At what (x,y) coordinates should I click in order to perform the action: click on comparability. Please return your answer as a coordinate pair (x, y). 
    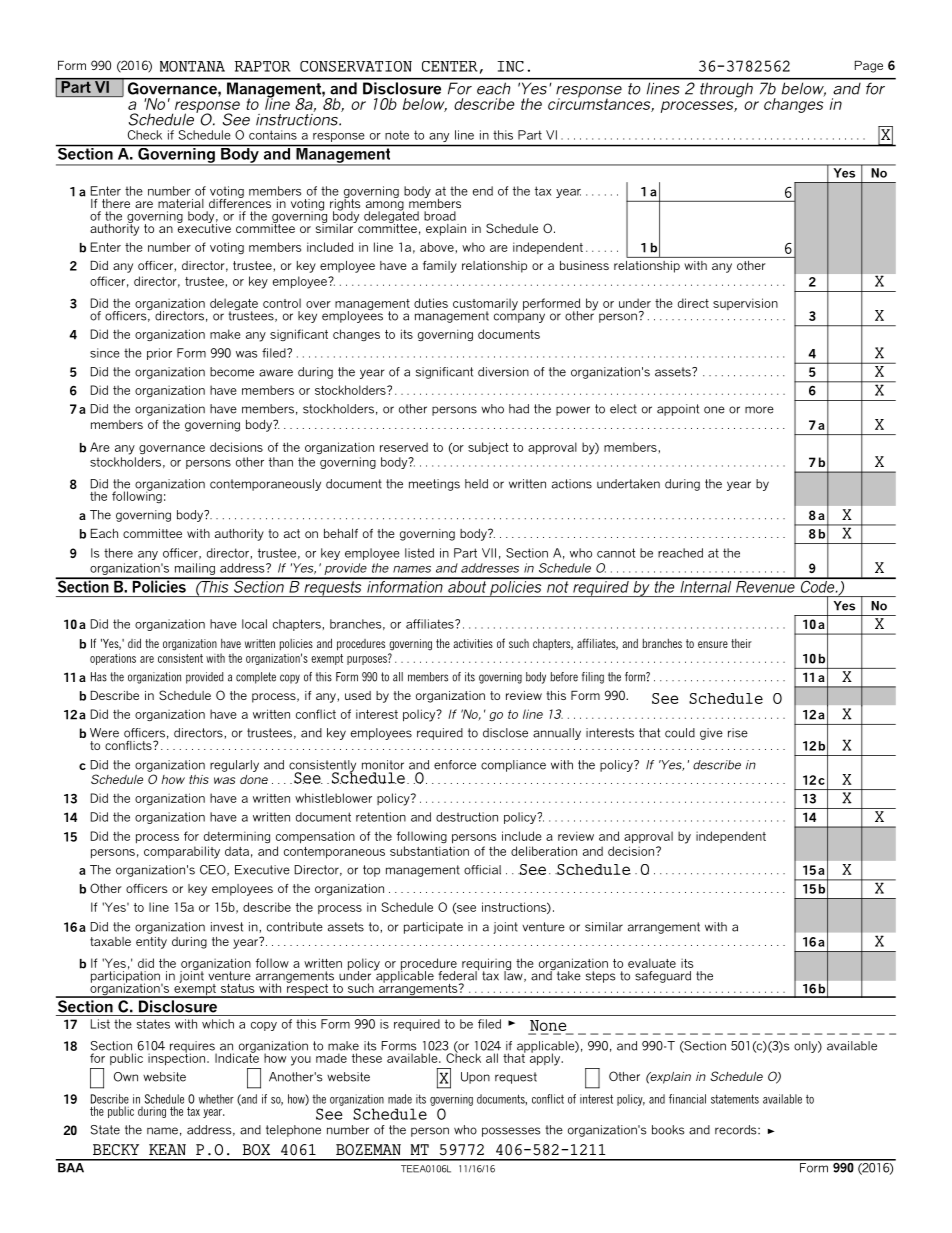
    Looking at the image, I should click on (182, 852).
